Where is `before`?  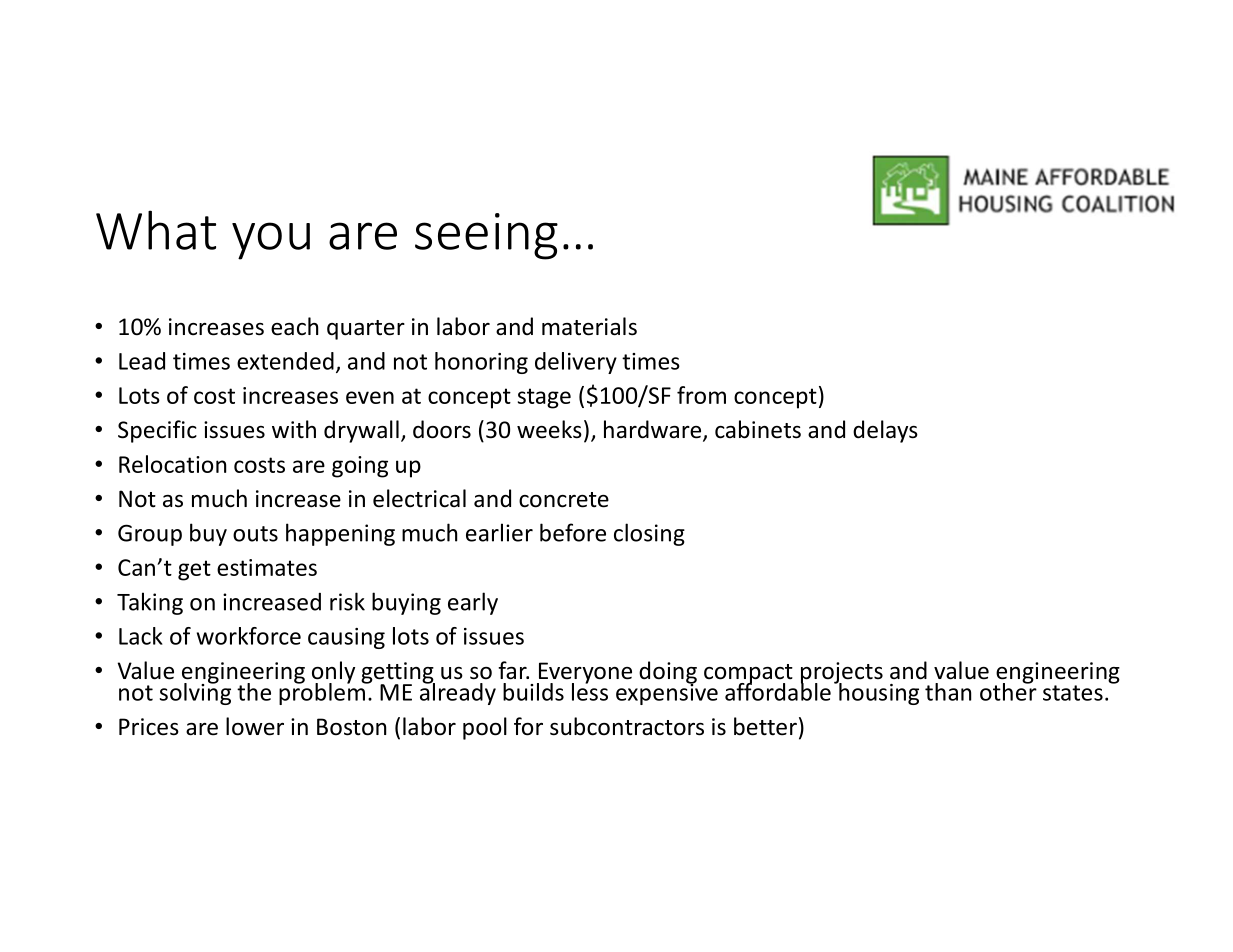 before is located at coordinates (573, 532).
